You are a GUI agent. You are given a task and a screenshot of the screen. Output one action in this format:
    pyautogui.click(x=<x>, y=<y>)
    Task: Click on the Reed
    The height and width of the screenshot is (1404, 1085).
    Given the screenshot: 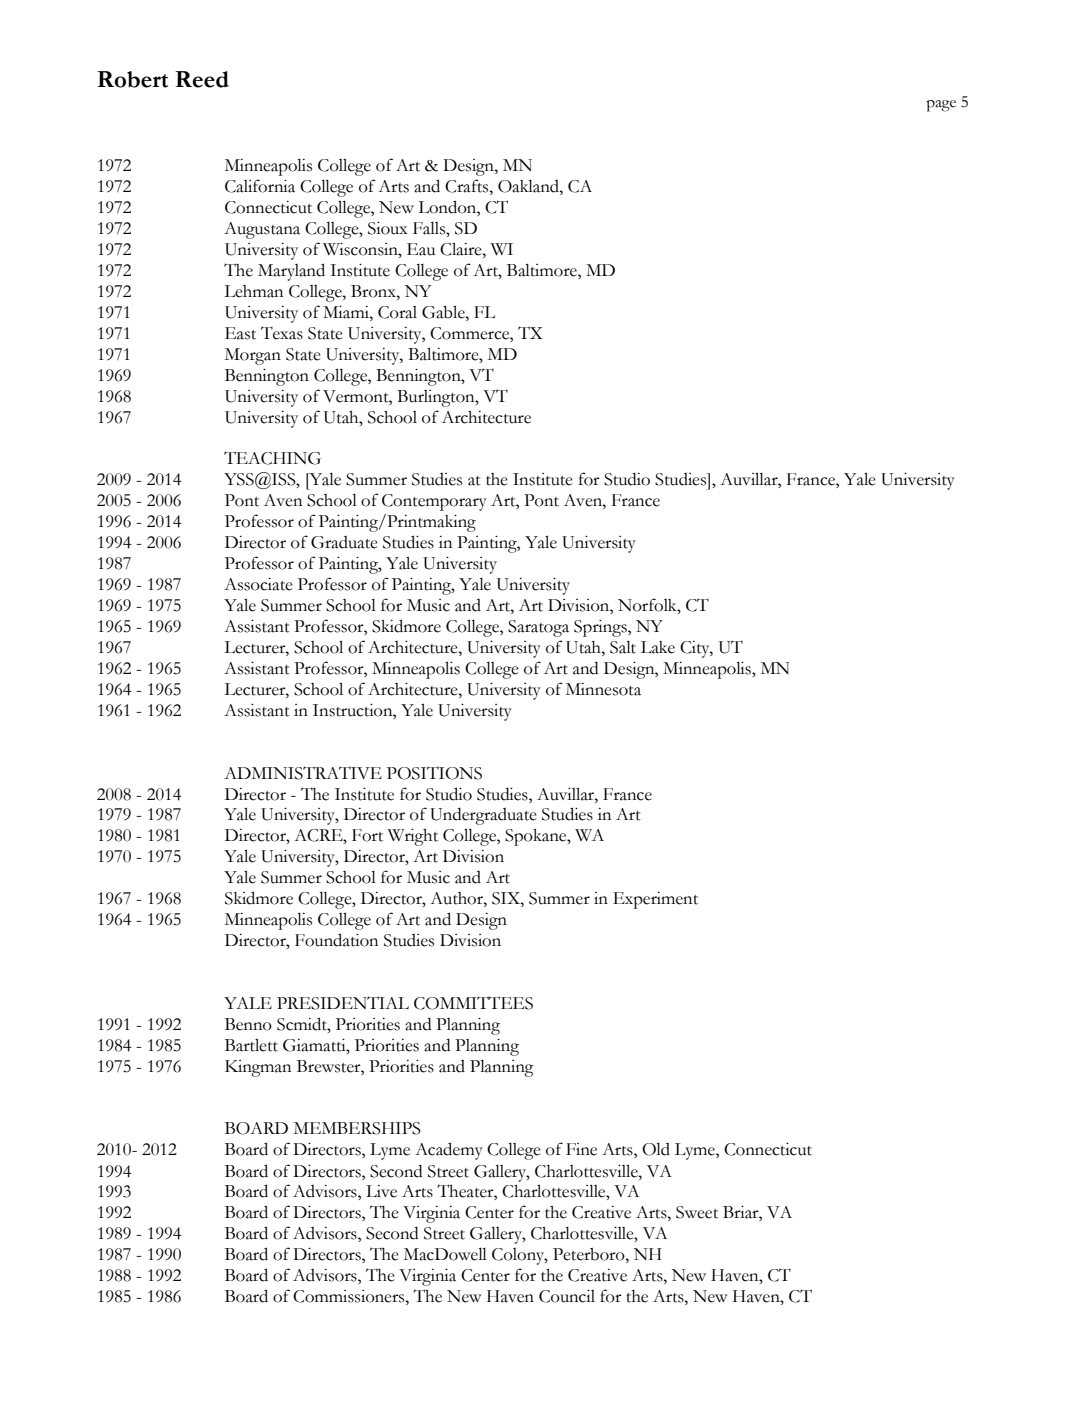 What is the action you would take?
    pyautogui.click(x=202, y=79)
